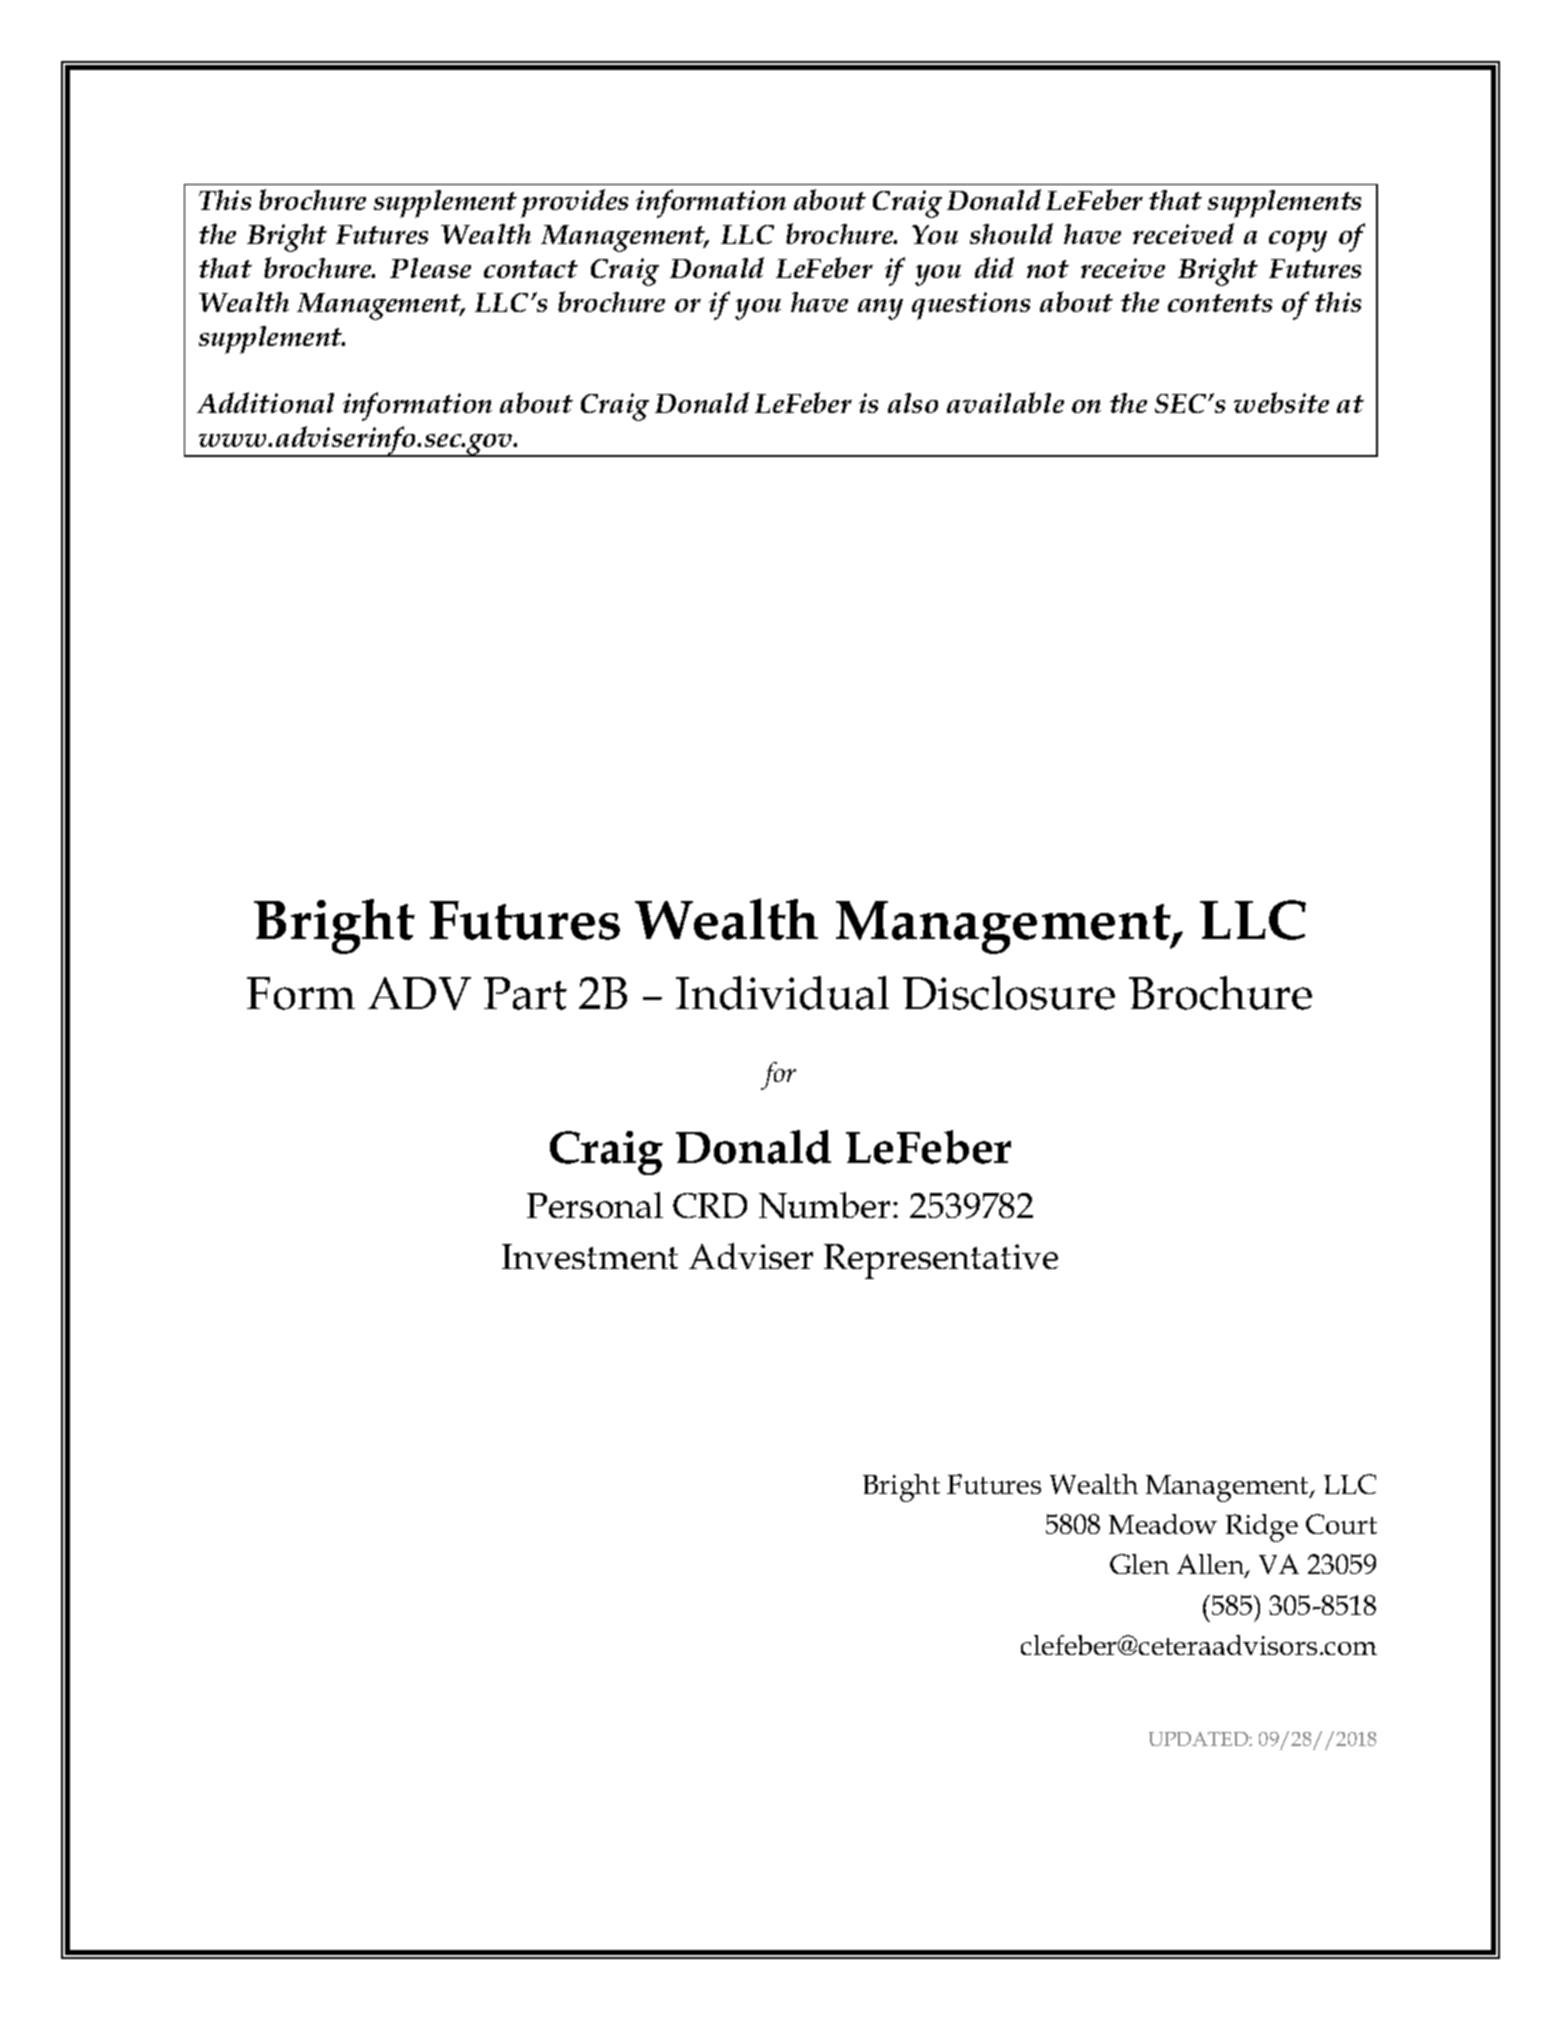 This screenshot has height=2020, width=1561. Describe the element at coordinates (880, 309) in the screenshot. I see `any` at that location.
